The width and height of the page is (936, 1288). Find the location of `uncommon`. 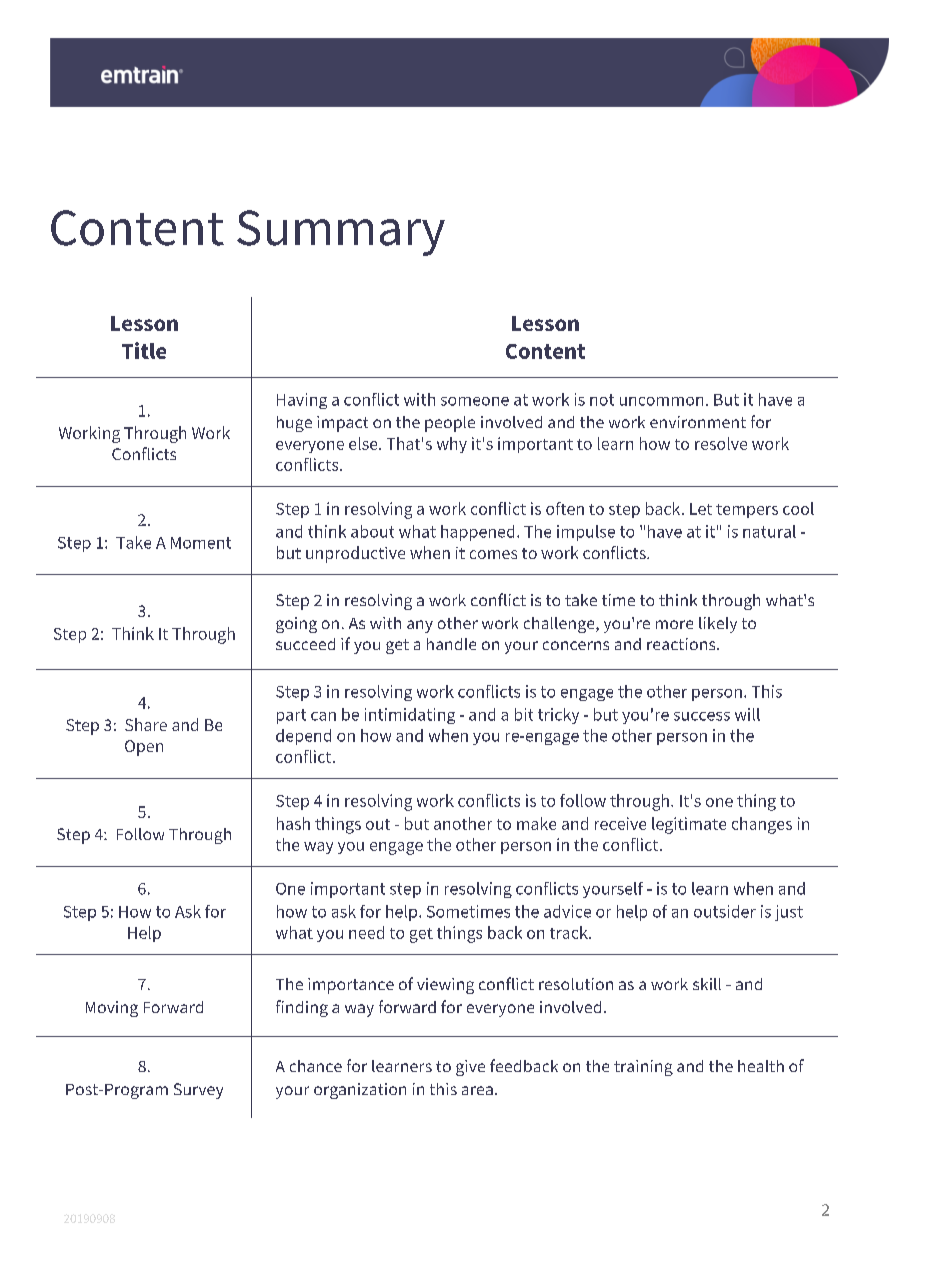

uncommon is located at coordinates (661, 401).
